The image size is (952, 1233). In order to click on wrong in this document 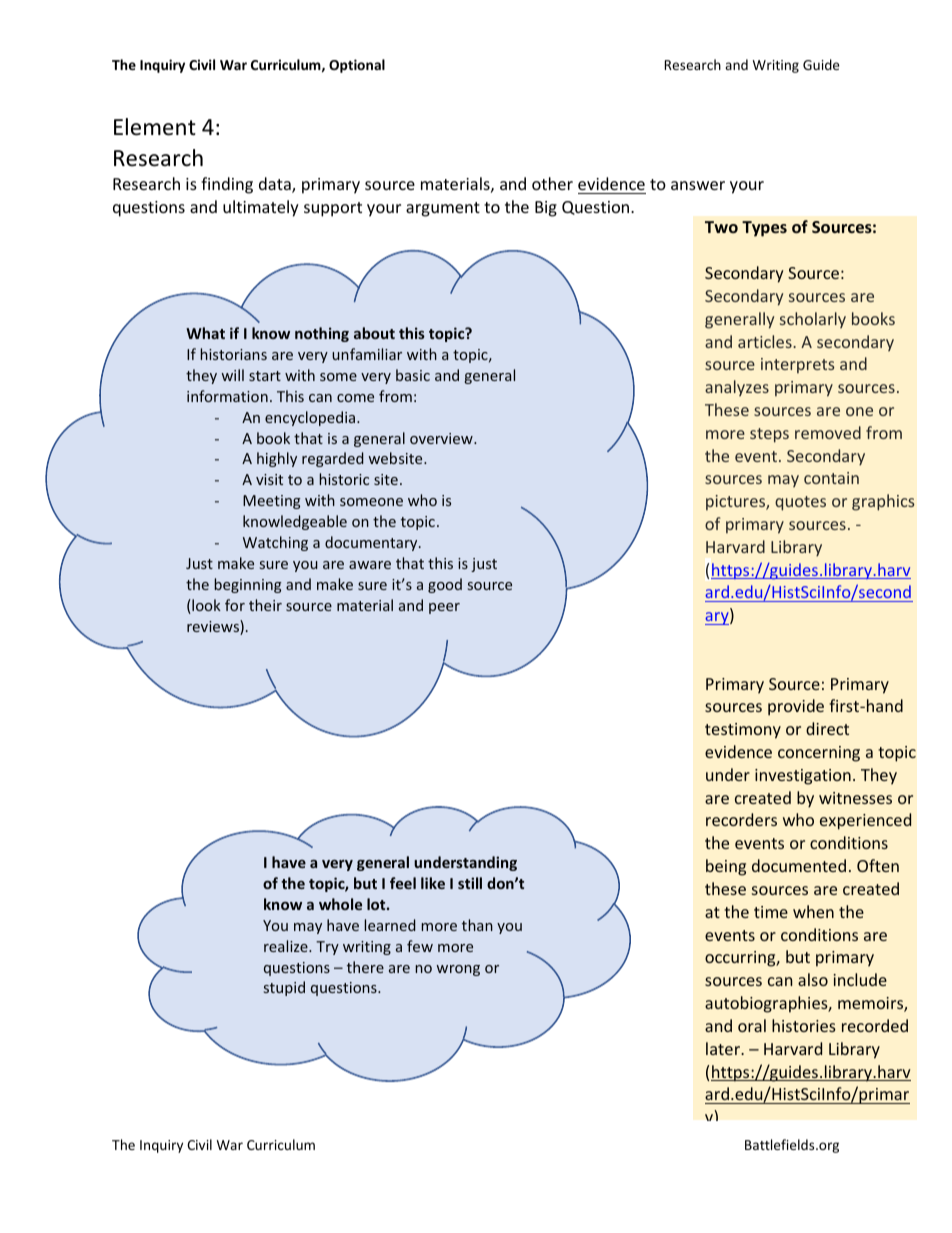, I will do `click(458, 970)`.
